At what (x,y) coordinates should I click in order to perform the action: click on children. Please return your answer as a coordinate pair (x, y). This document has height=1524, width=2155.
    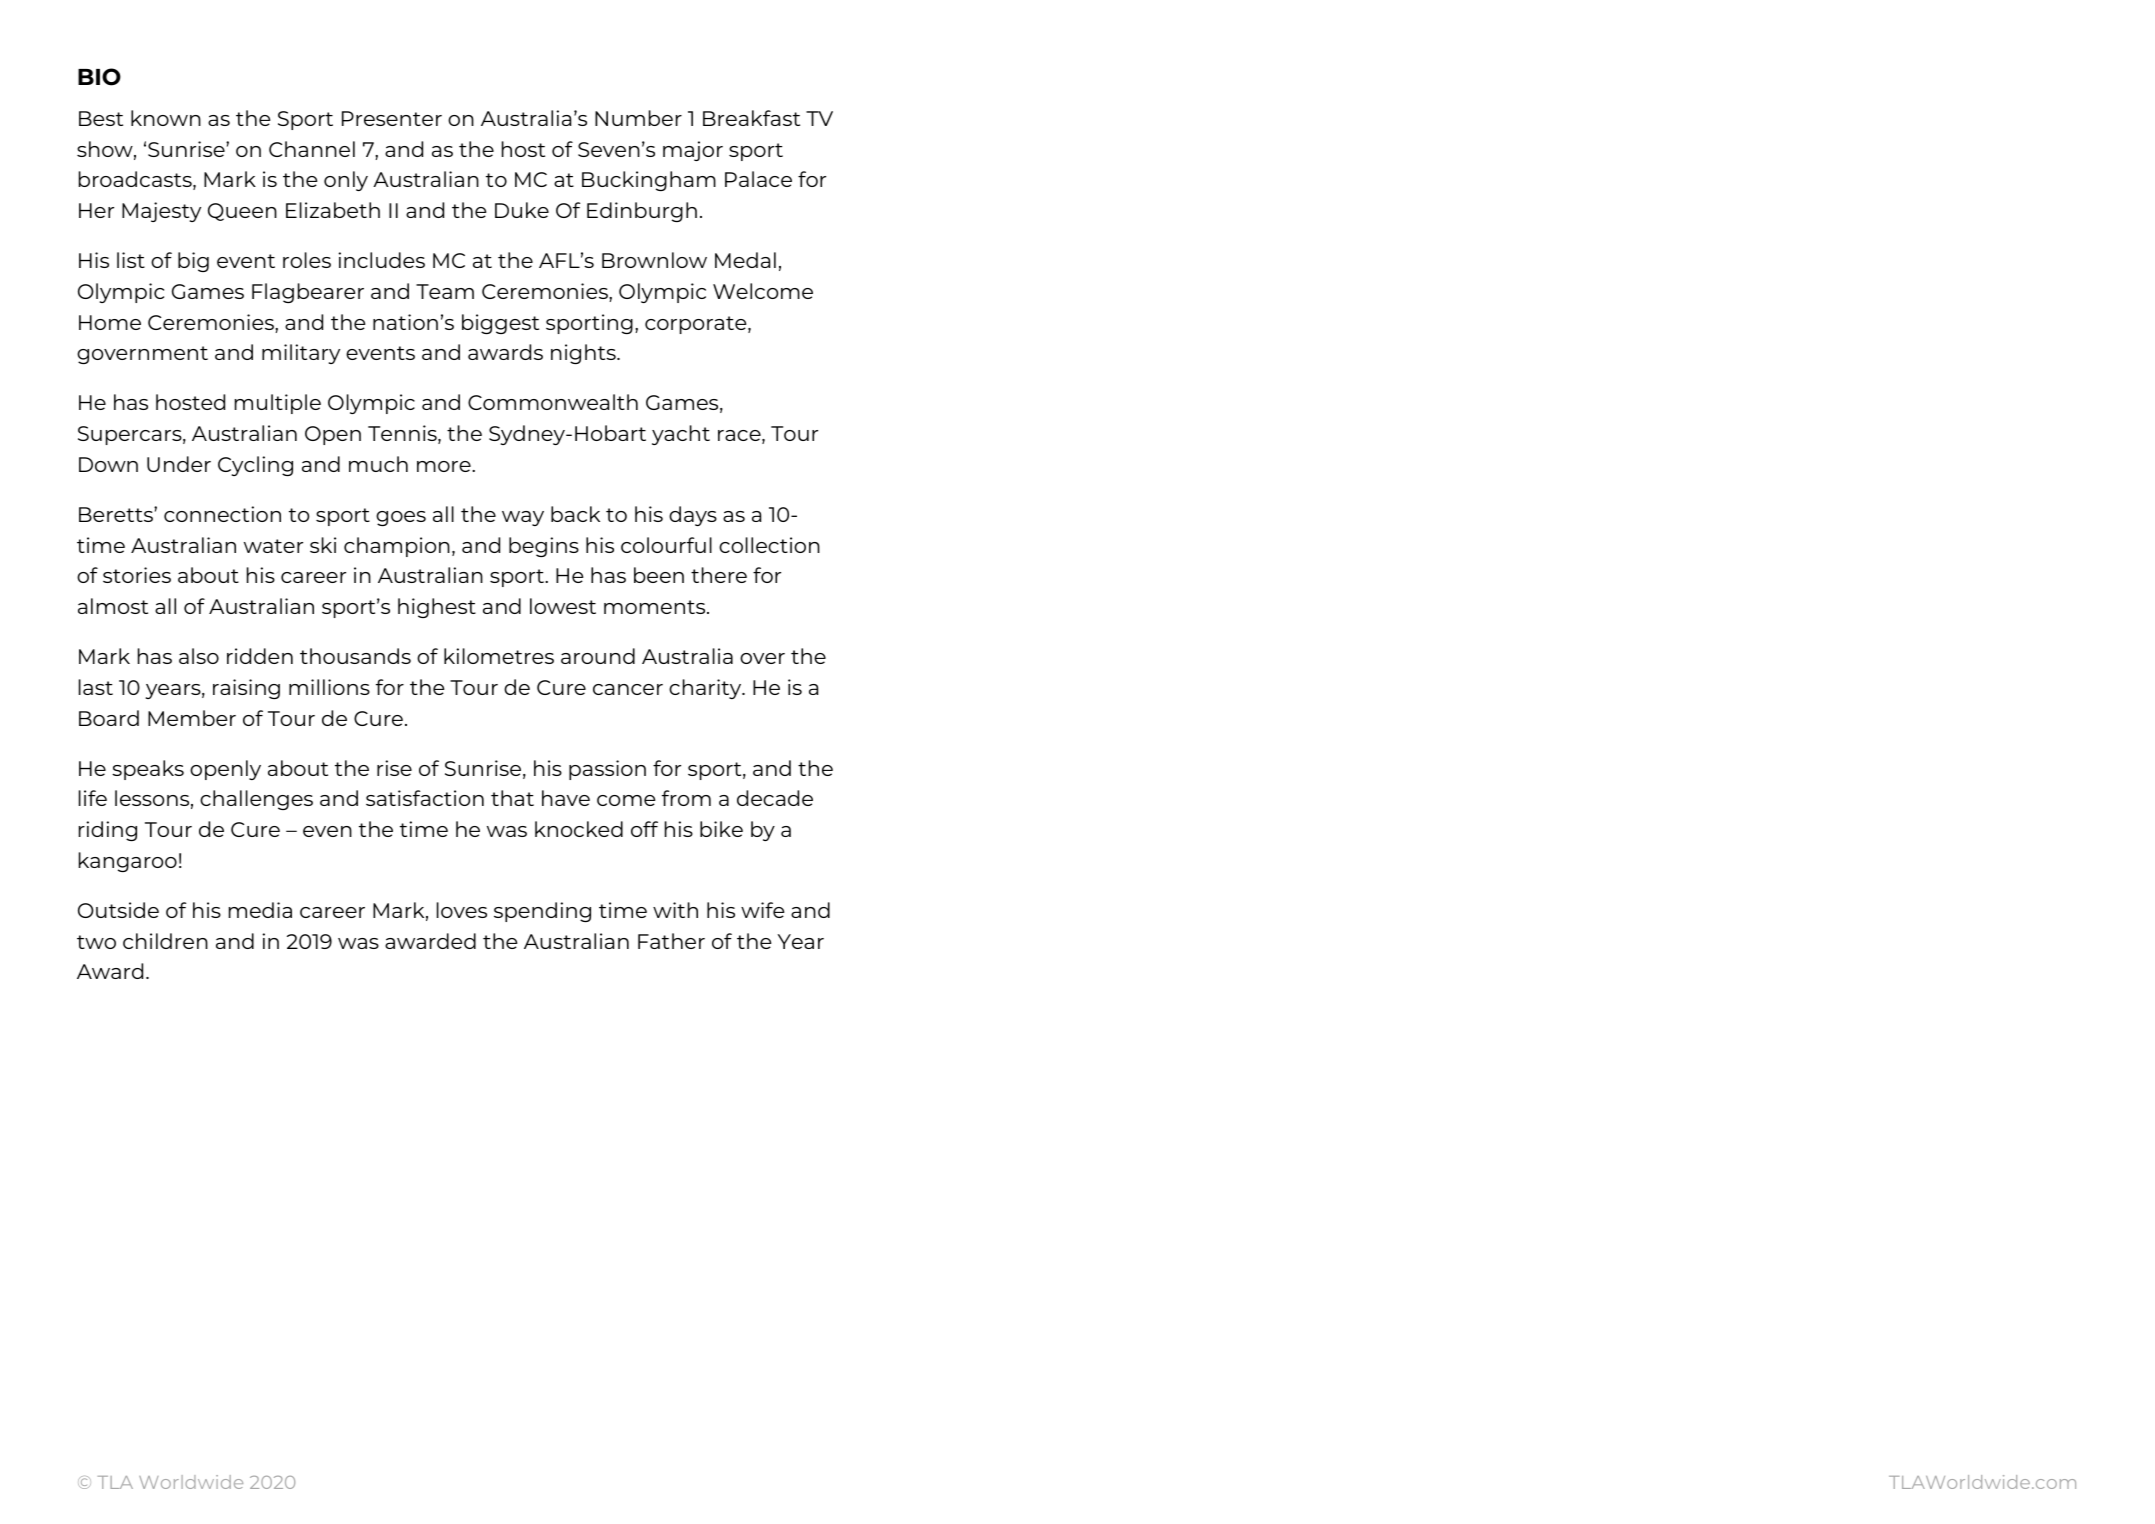
    Looking at the image, I should click on (165, 941).
